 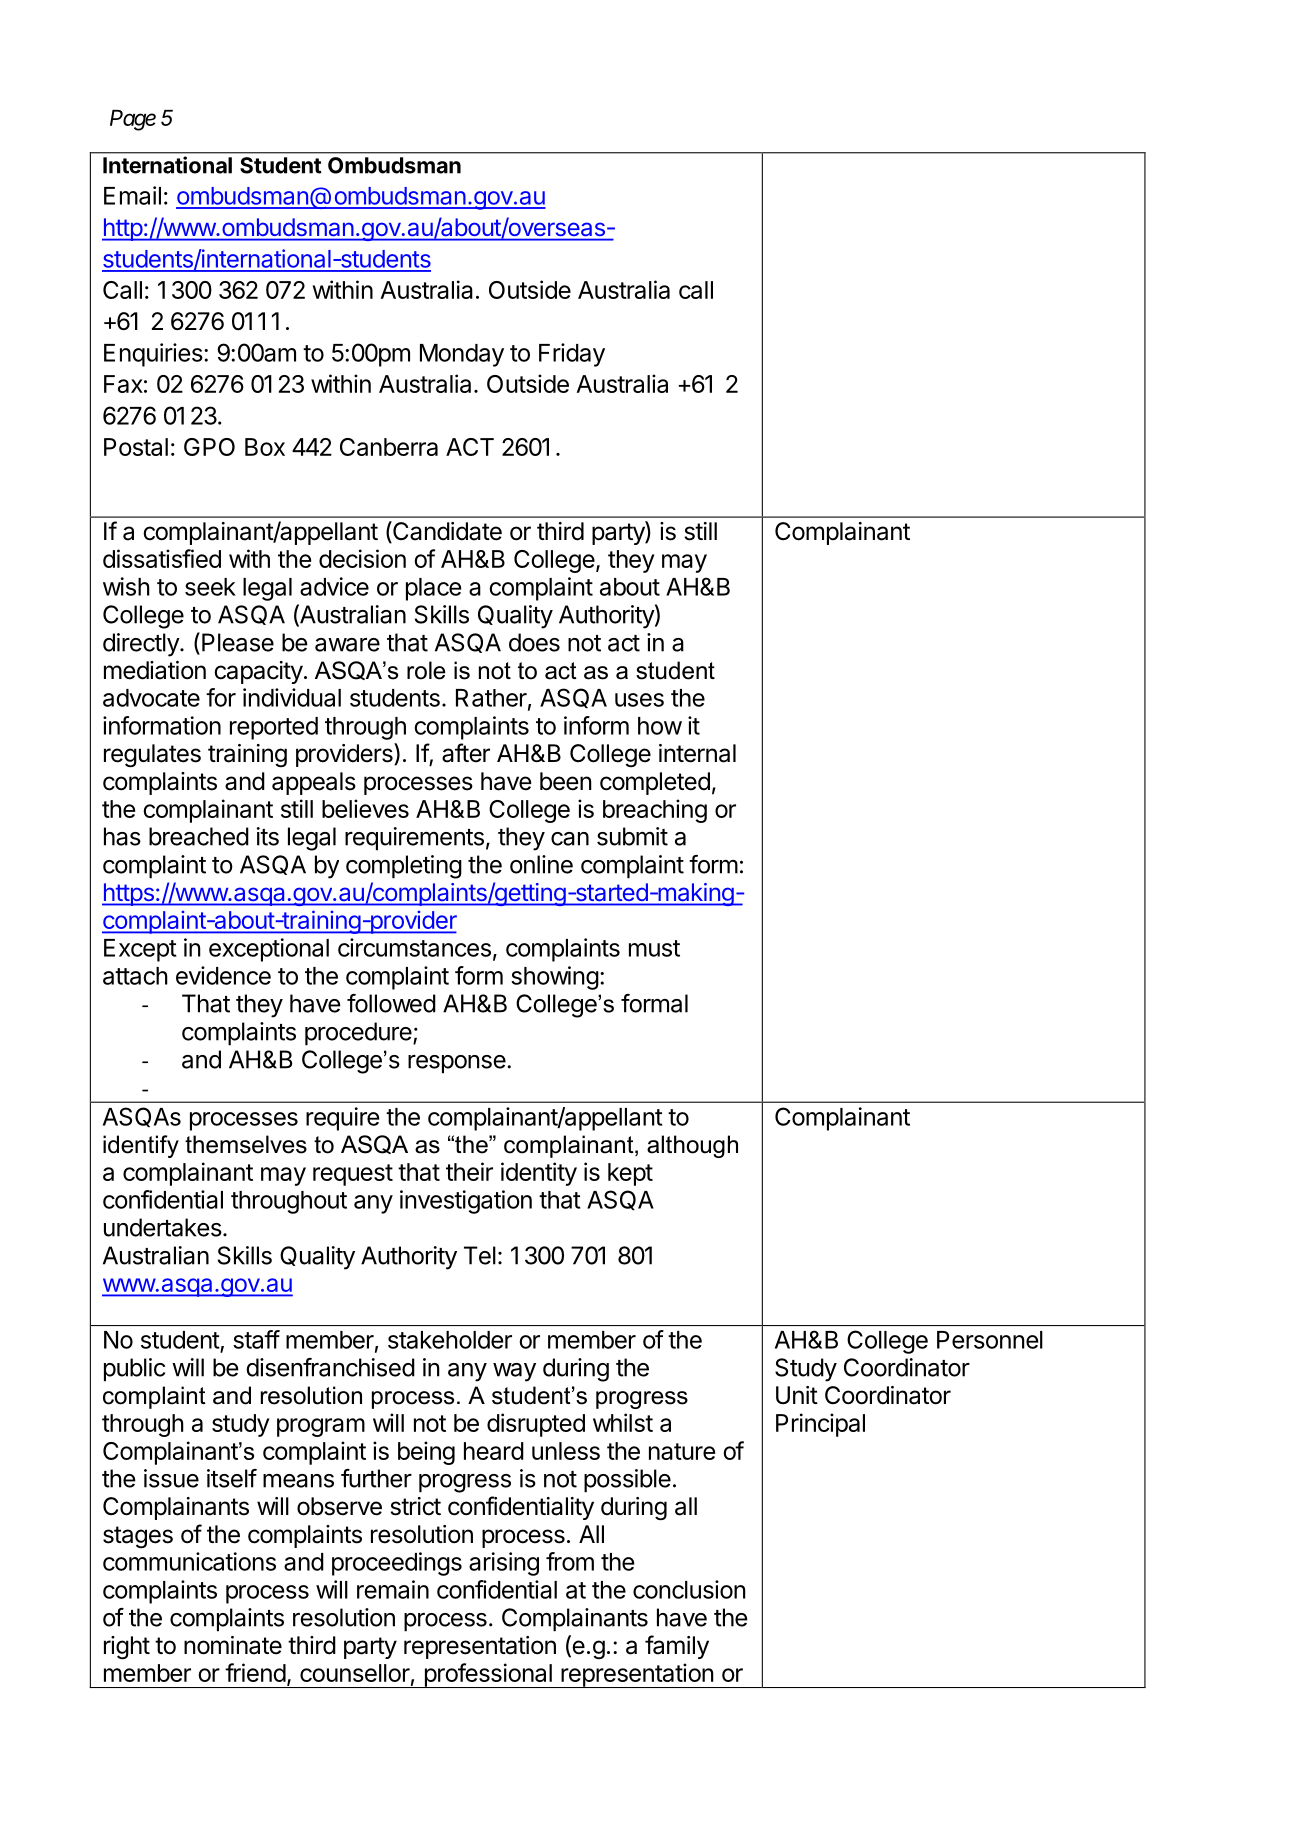 I want to click on internal, so click(x=697, y=753).
